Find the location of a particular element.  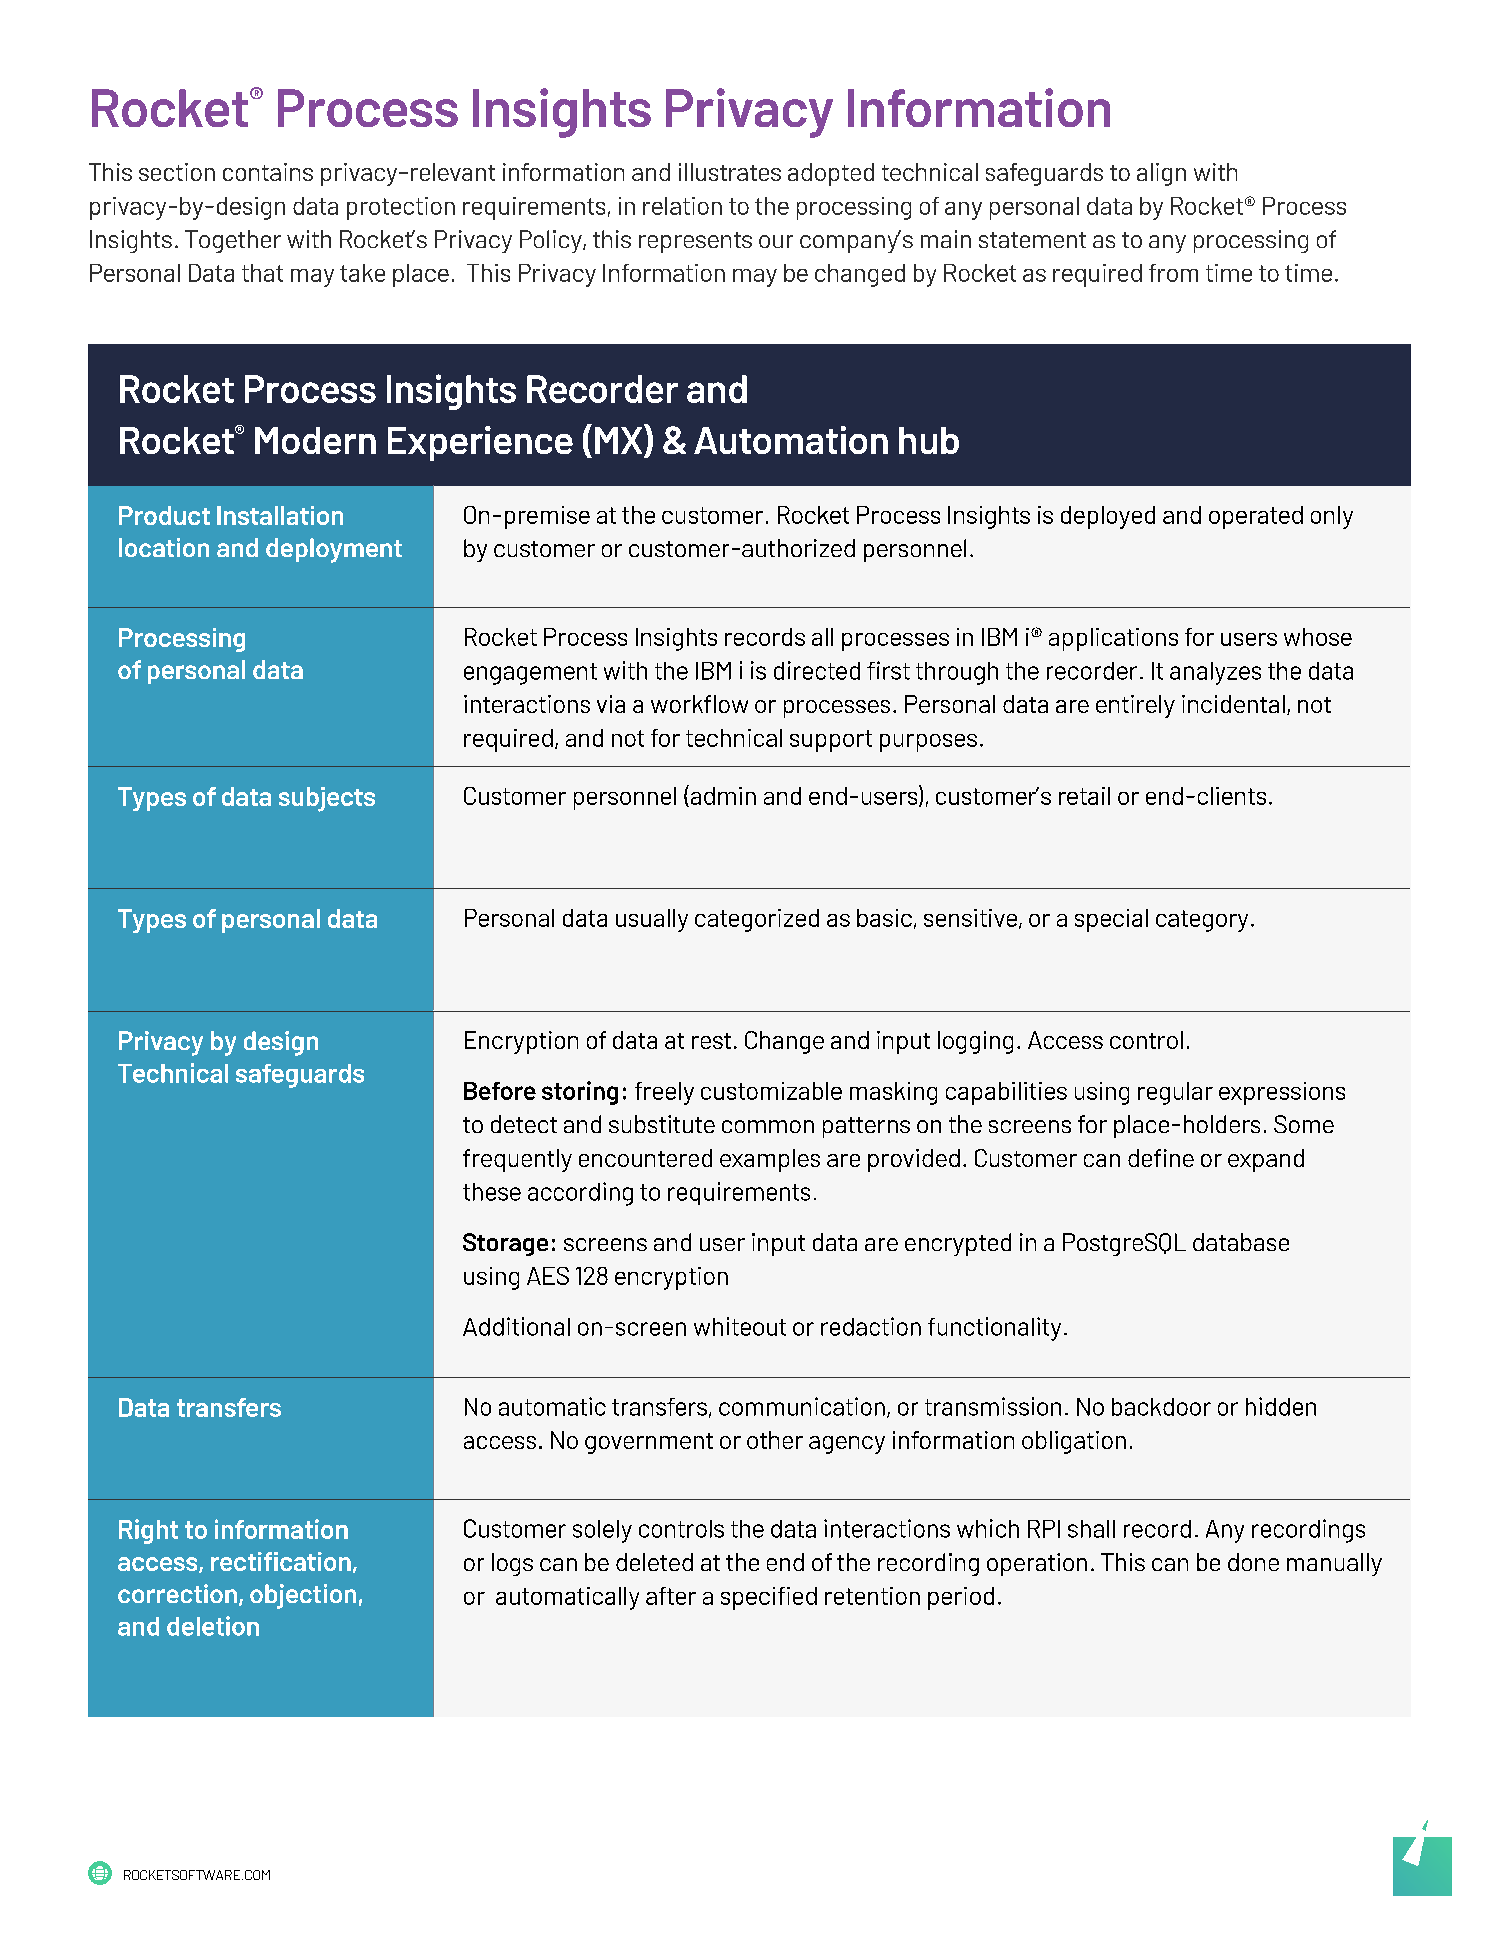

Before is located at coordinates (500, 1091).
